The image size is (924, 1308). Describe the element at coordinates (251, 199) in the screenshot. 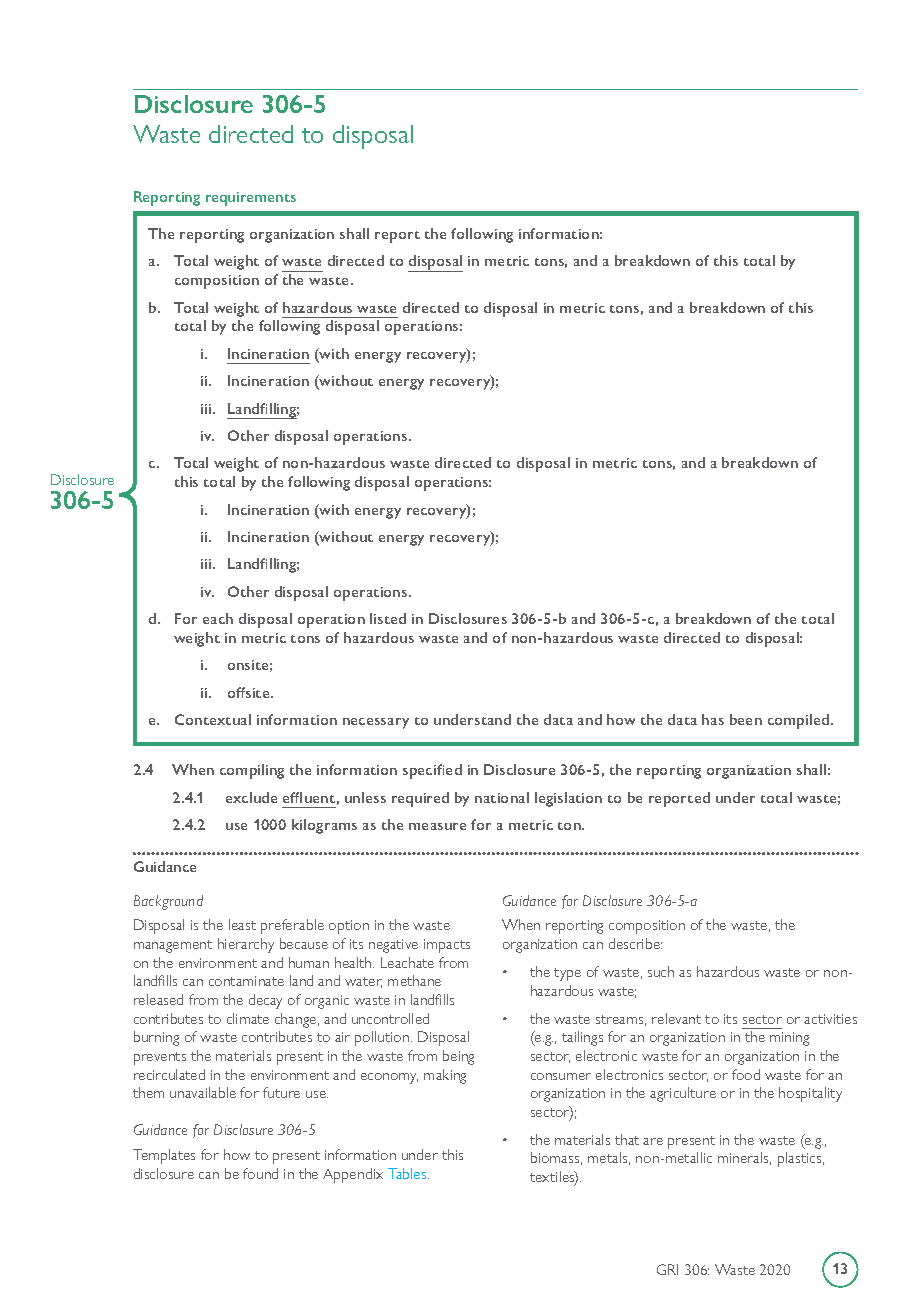

I see `requirements` at that location.
